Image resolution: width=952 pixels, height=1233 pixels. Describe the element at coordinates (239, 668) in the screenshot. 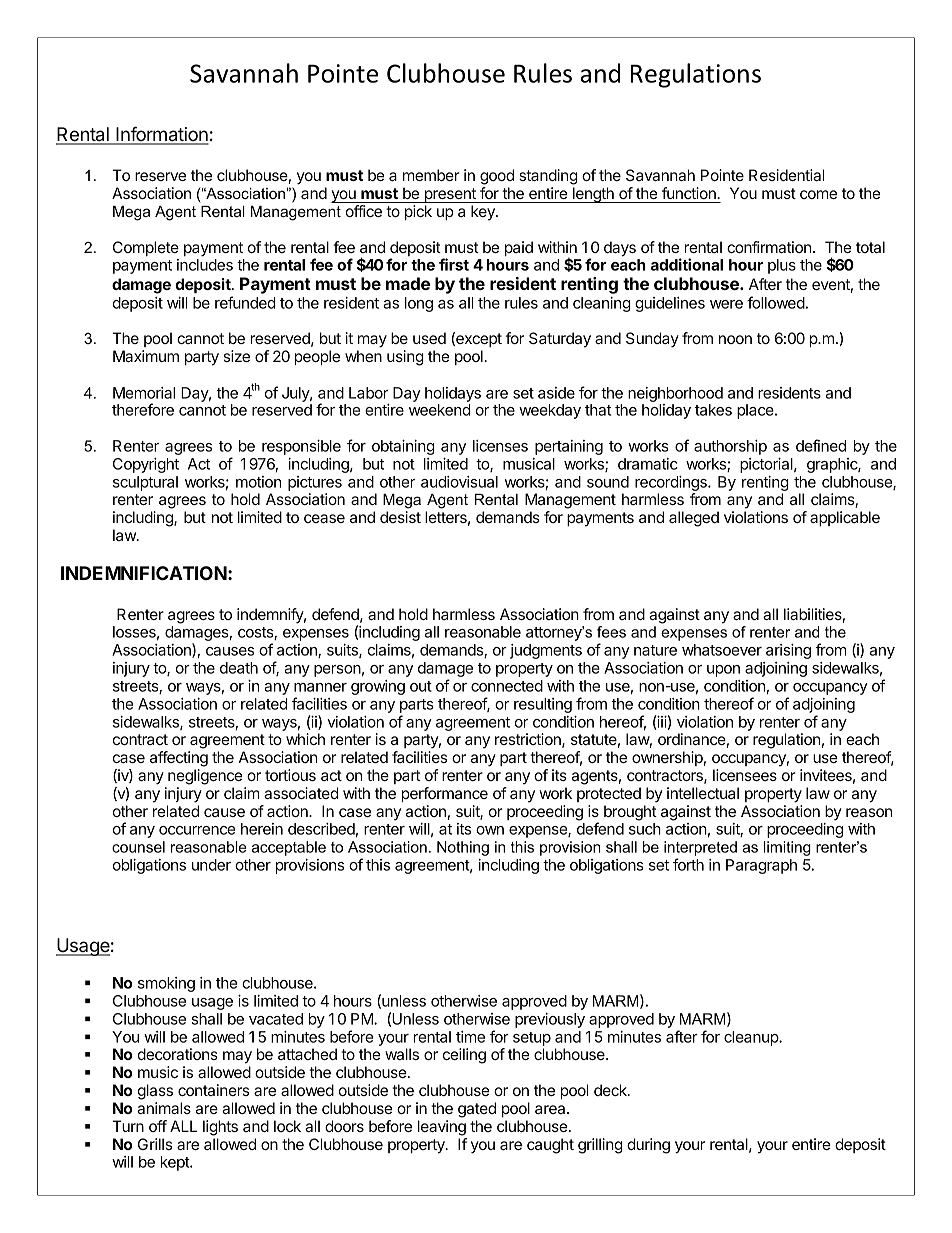

I see `death` at that location.
